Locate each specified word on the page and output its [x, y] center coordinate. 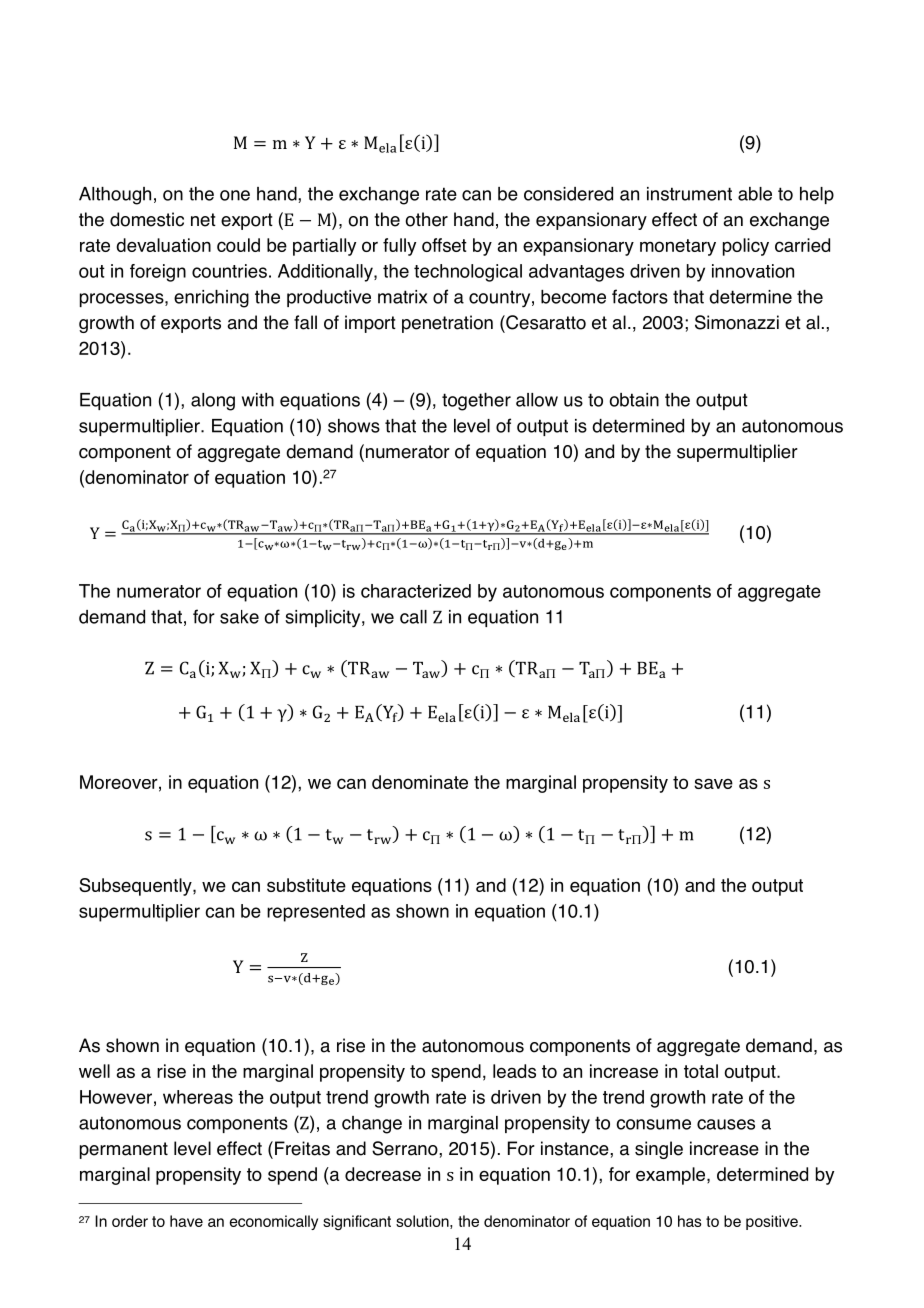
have [186, 1221]
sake [239, 617]
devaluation [163, 245]
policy [746, 247]
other [426, 219]
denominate [420, 782]
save [713, 783]
